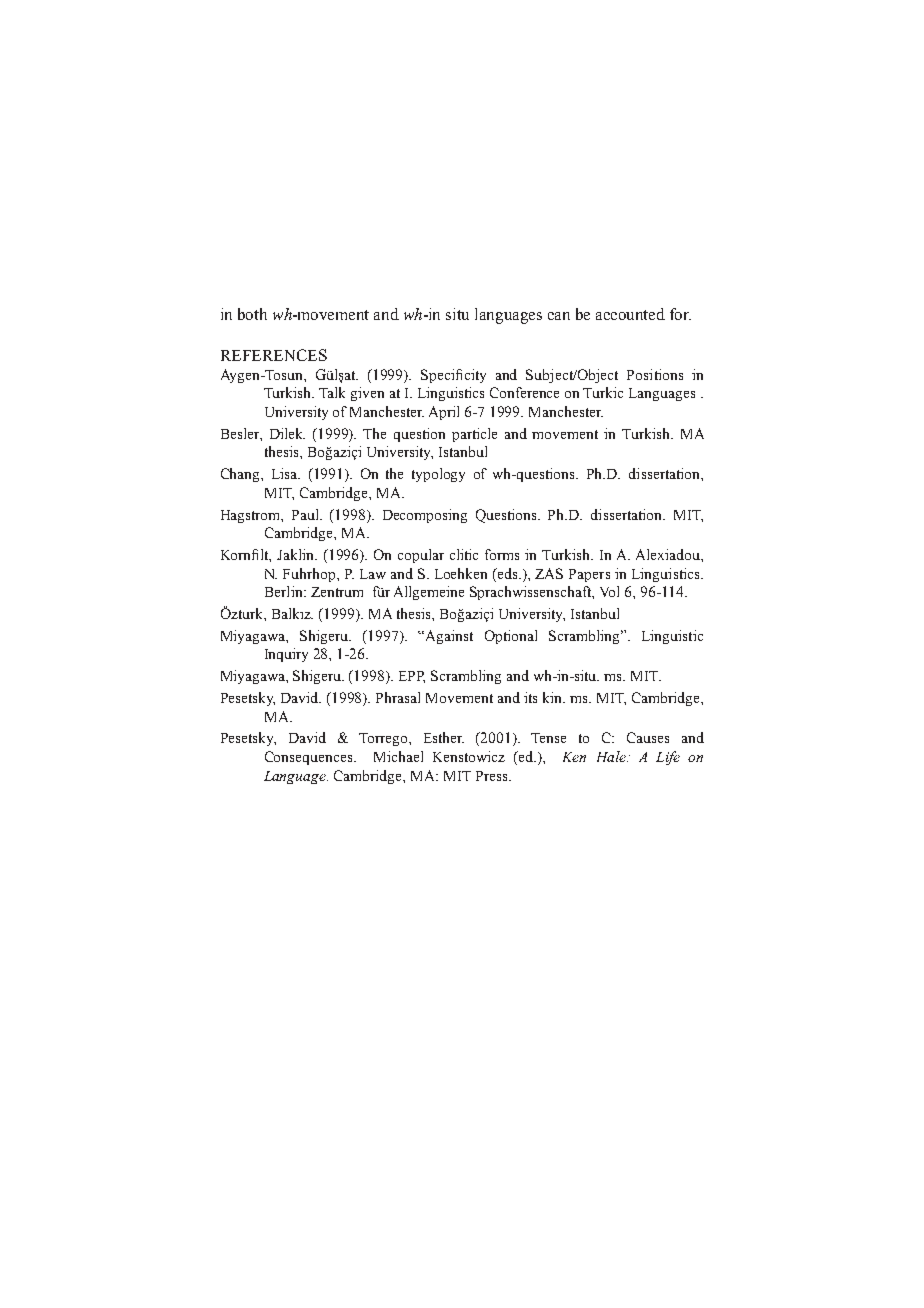  What do you see at coordinates (493, 776) in the document?
I see `Press` at bounding box center [493, 776].
